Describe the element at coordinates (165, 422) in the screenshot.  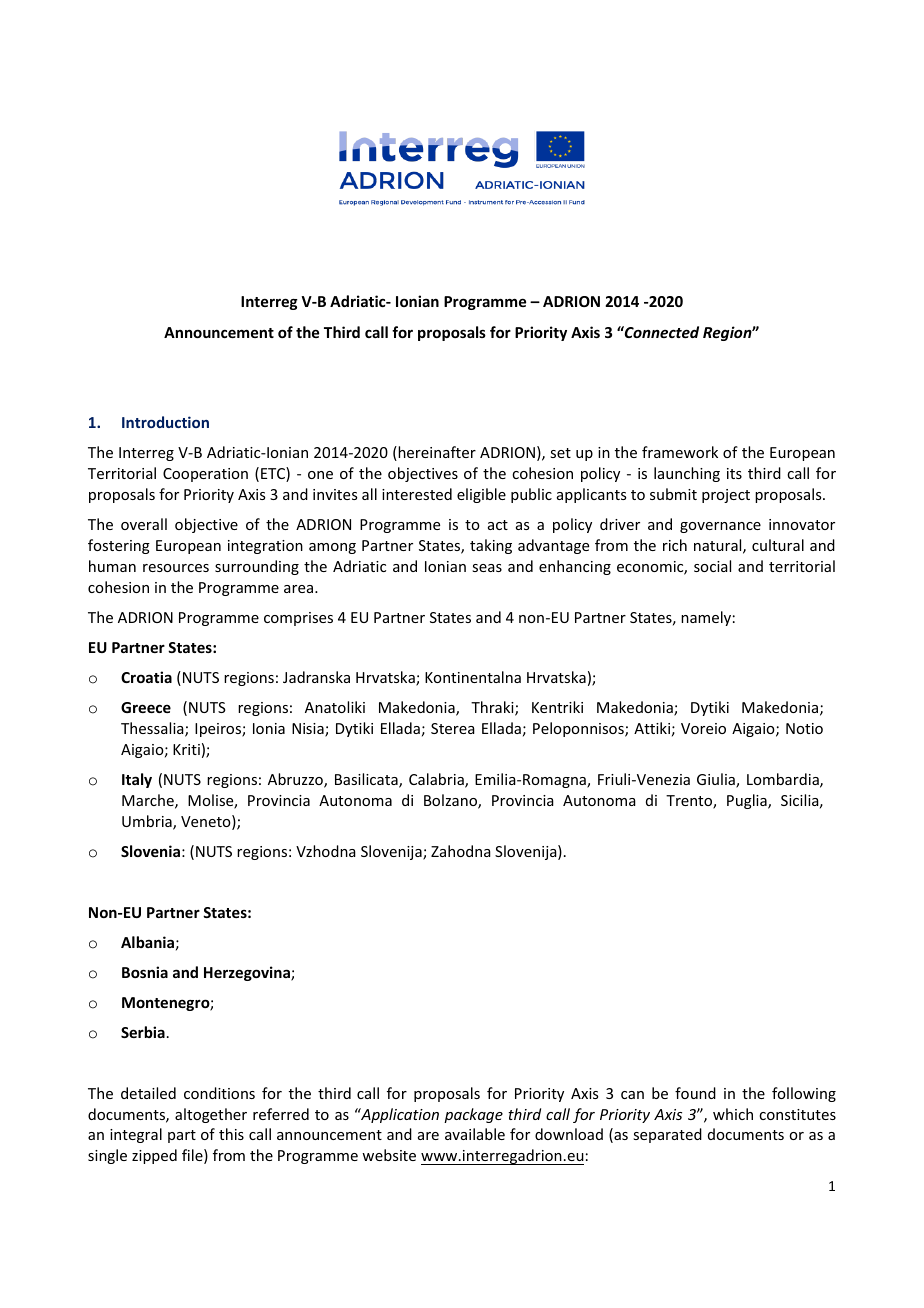
I see `Introduction` at that location.
